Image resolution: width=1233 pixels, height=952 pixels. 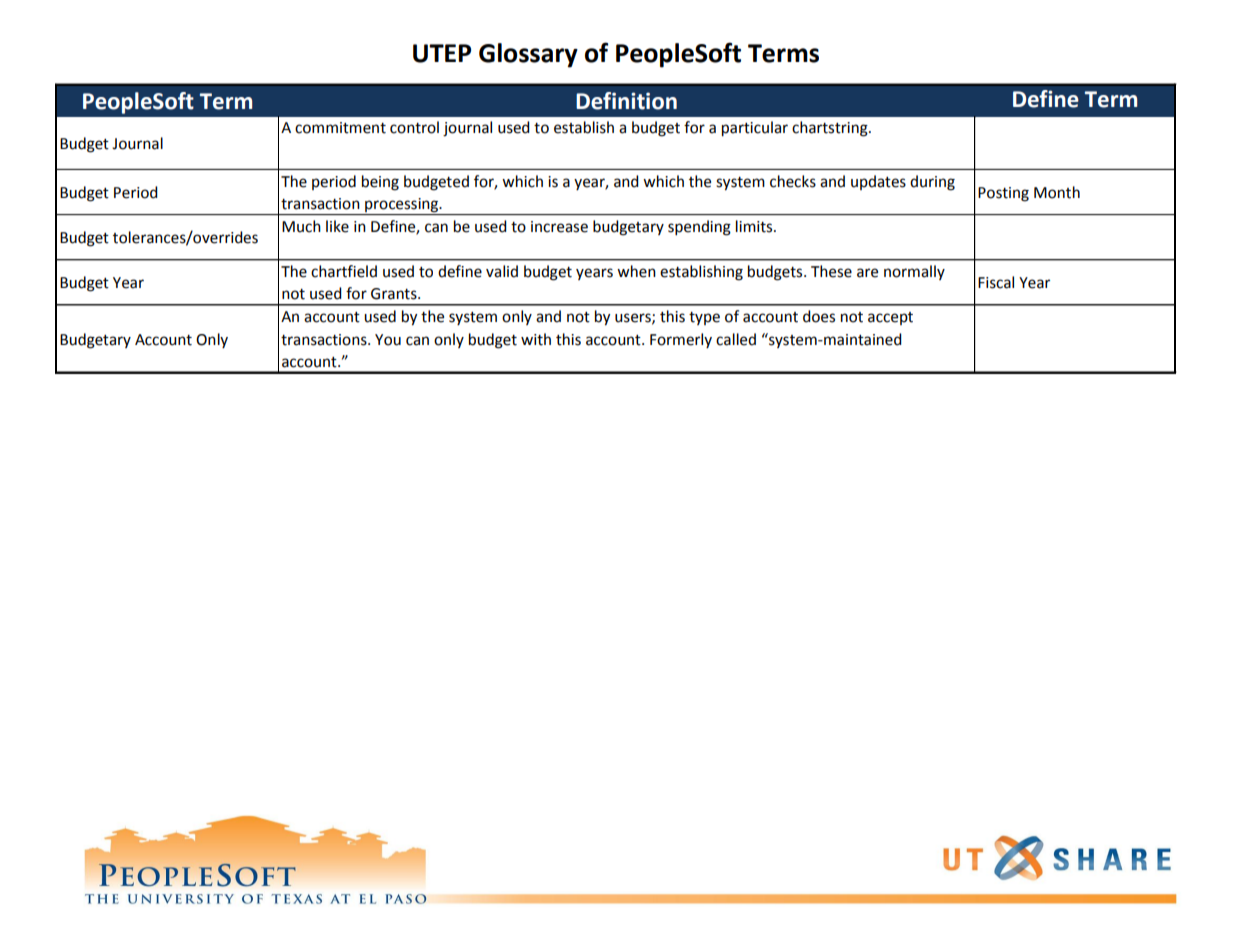 What do you see at coordinates (626, 101) in the screenshot?
I see `Definition` at bounding box center [626, 101].
